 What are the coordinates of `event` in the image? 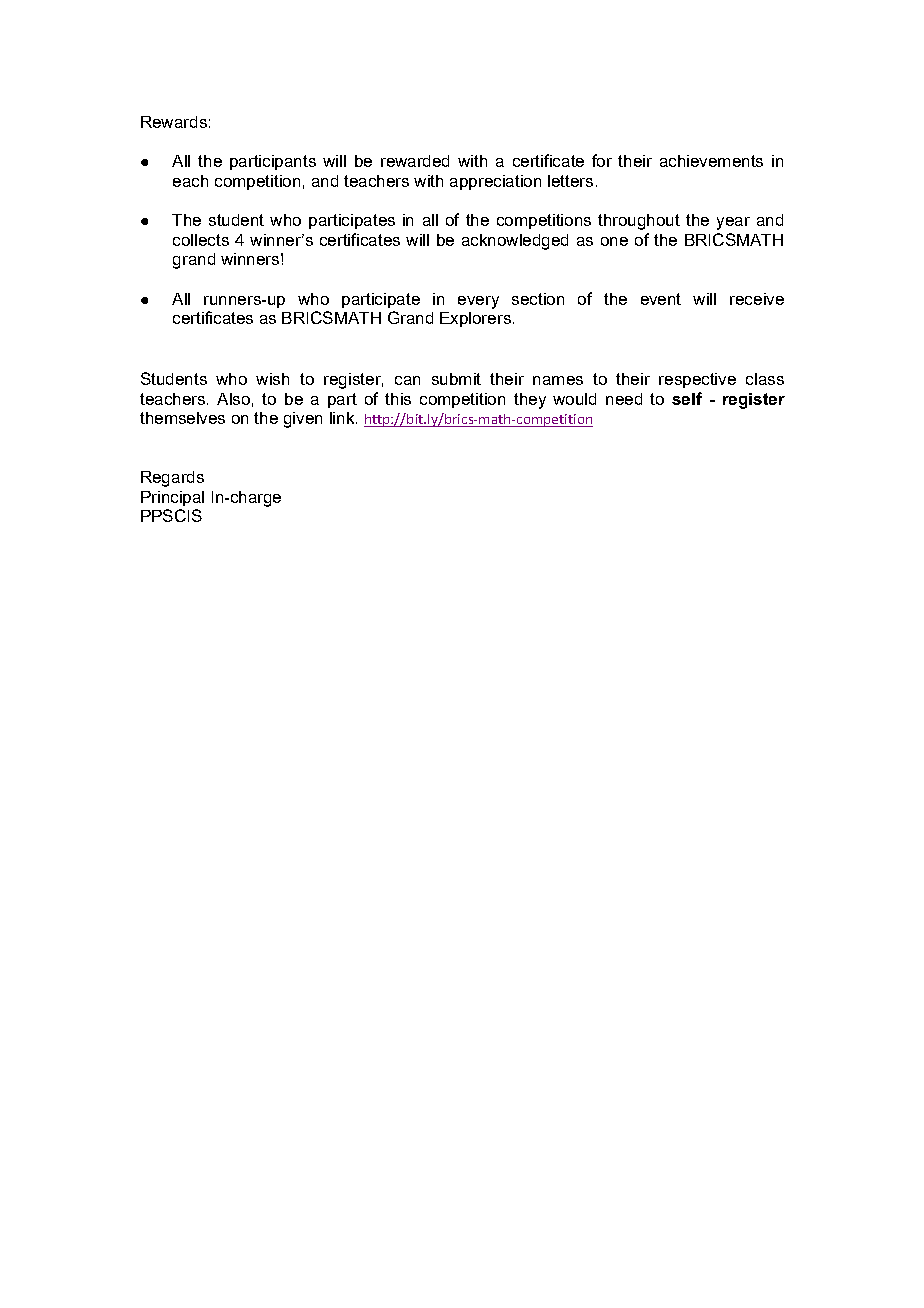 It's located at (661, 299).
